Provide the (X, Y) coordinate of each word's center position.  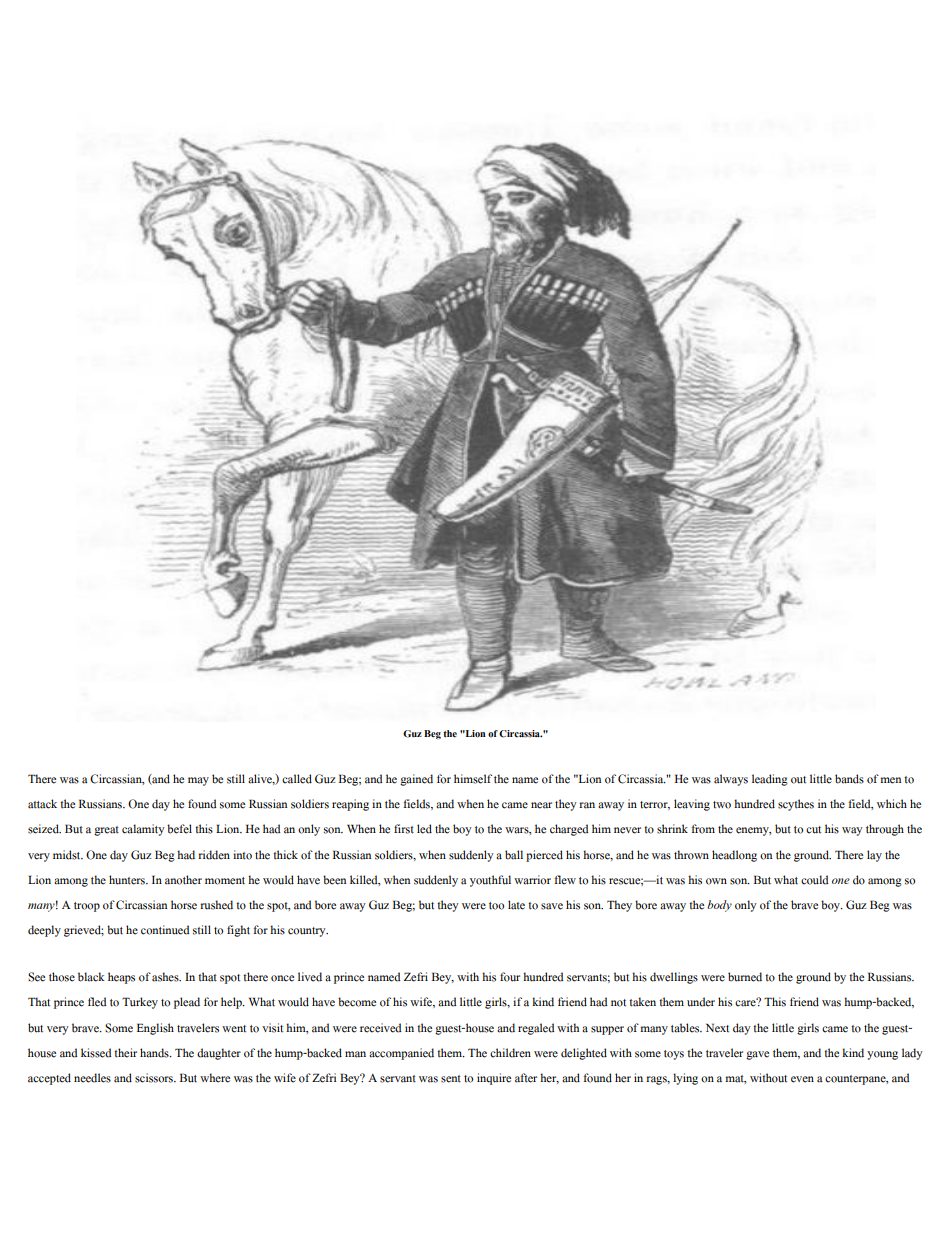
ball (514, 855)
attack (42, 804)
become (357, 1002)
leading (770, 780)
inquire (494, 1079)
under (701, 1002)
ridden (214, 855)
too (496, 906)
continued (165, 930)
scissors (155, 1078)
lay (874, 856)
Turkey (140, 1003)
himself (473, 779)
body (719, 906)
